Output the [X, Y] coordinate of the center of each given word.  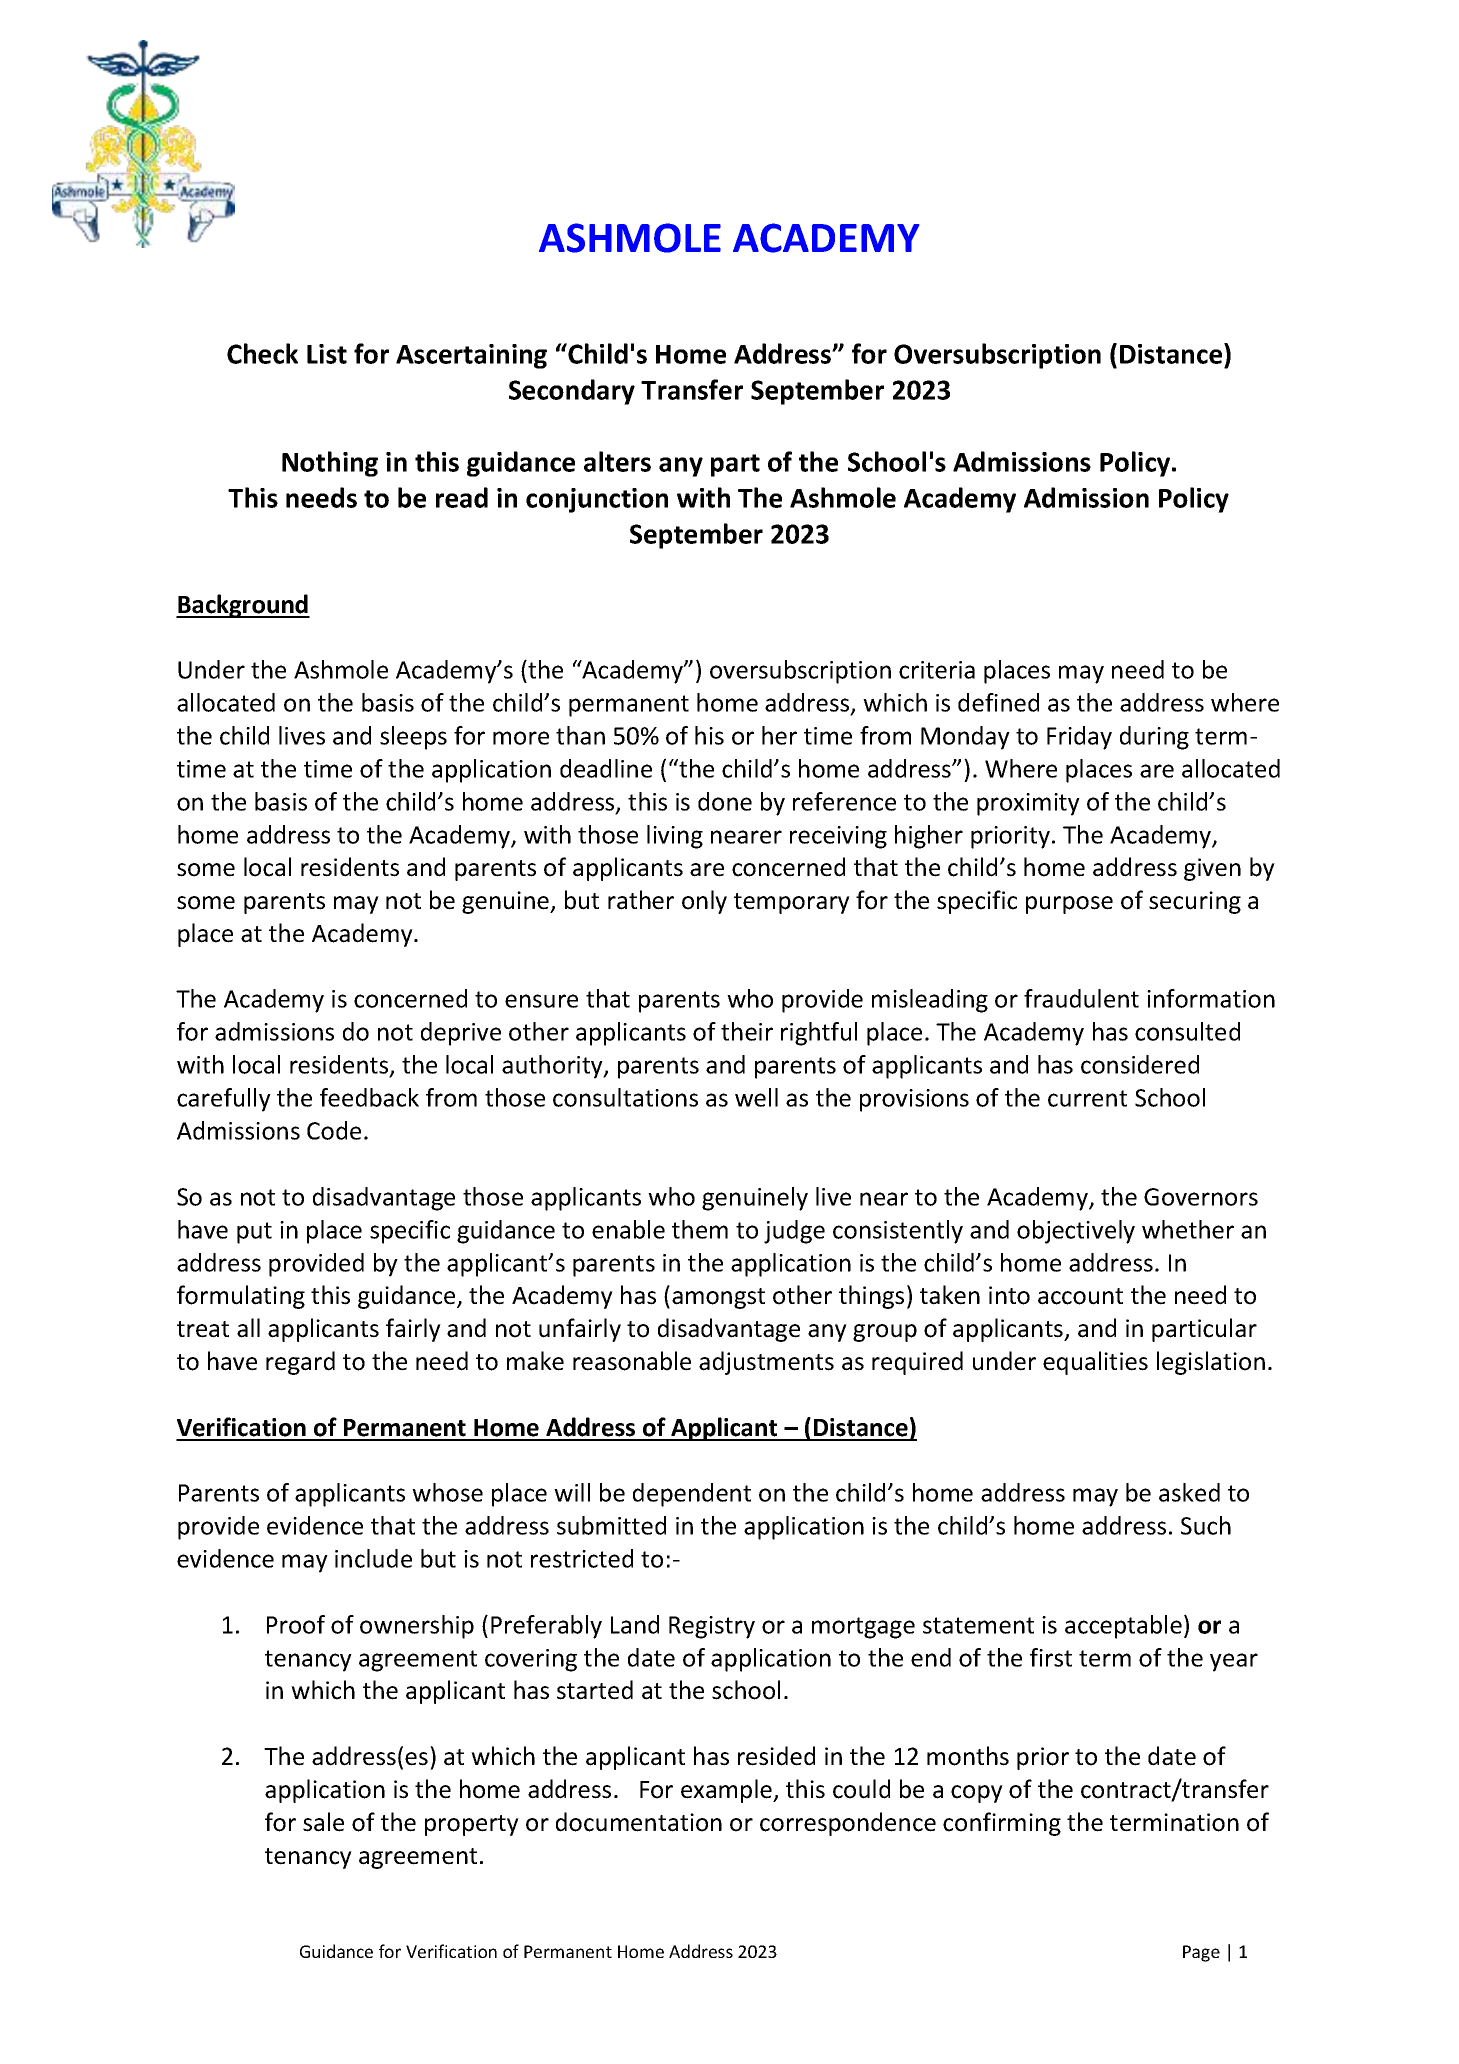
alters [617, 461]
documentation [639, 1822]
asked [1189, 1492]
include [373, 1558]
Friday [1079, 738]
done [725, 801]
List [327, 354]
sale [323, 1822]
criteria [937, 670]
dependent [692, 1495]
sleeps [413, 738]
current [1087, 1098]
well [756, 1097]
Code [334, 1130]
